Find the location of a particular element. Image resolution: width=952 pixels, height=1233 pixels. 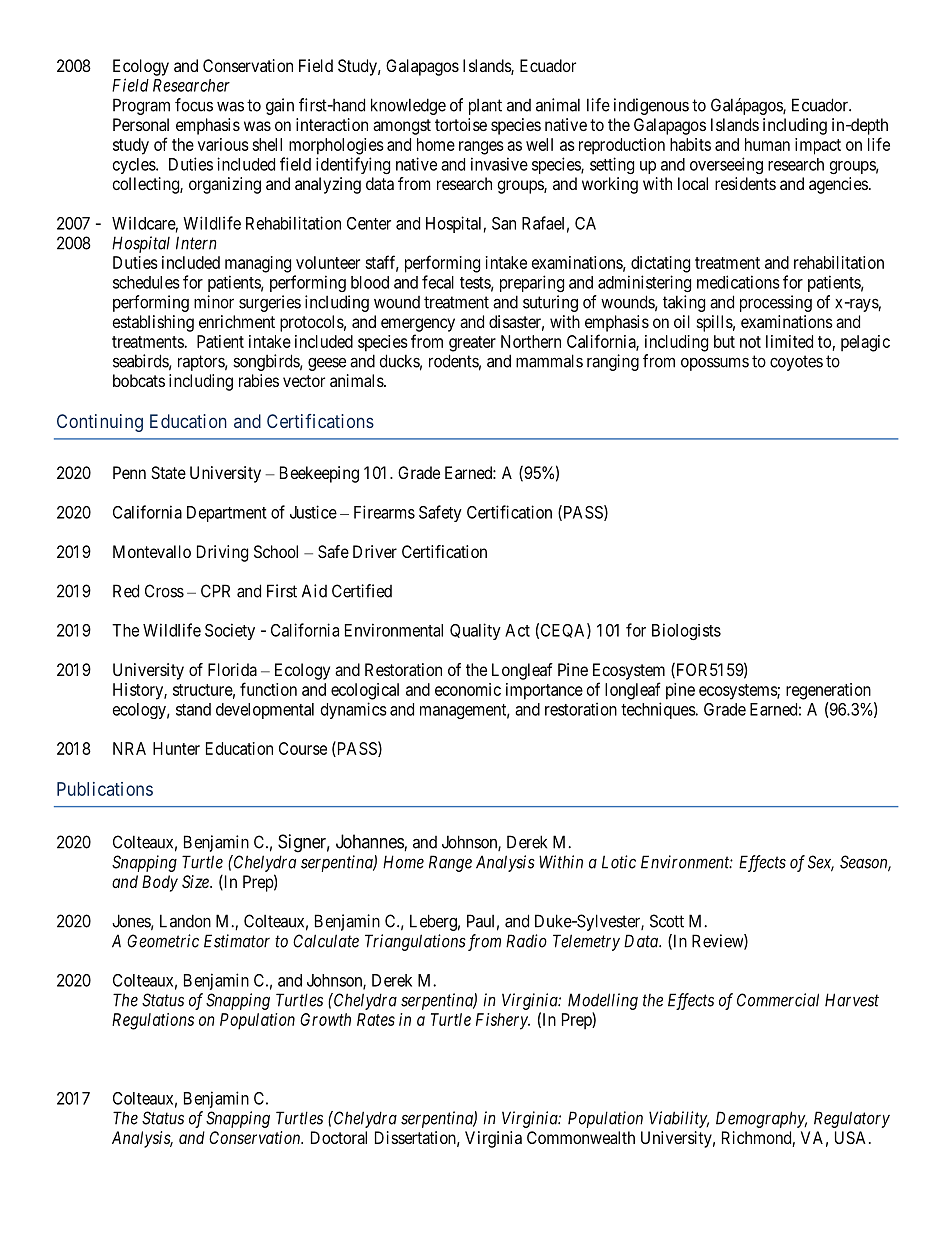

Size is located at coordinates (196, 881).
